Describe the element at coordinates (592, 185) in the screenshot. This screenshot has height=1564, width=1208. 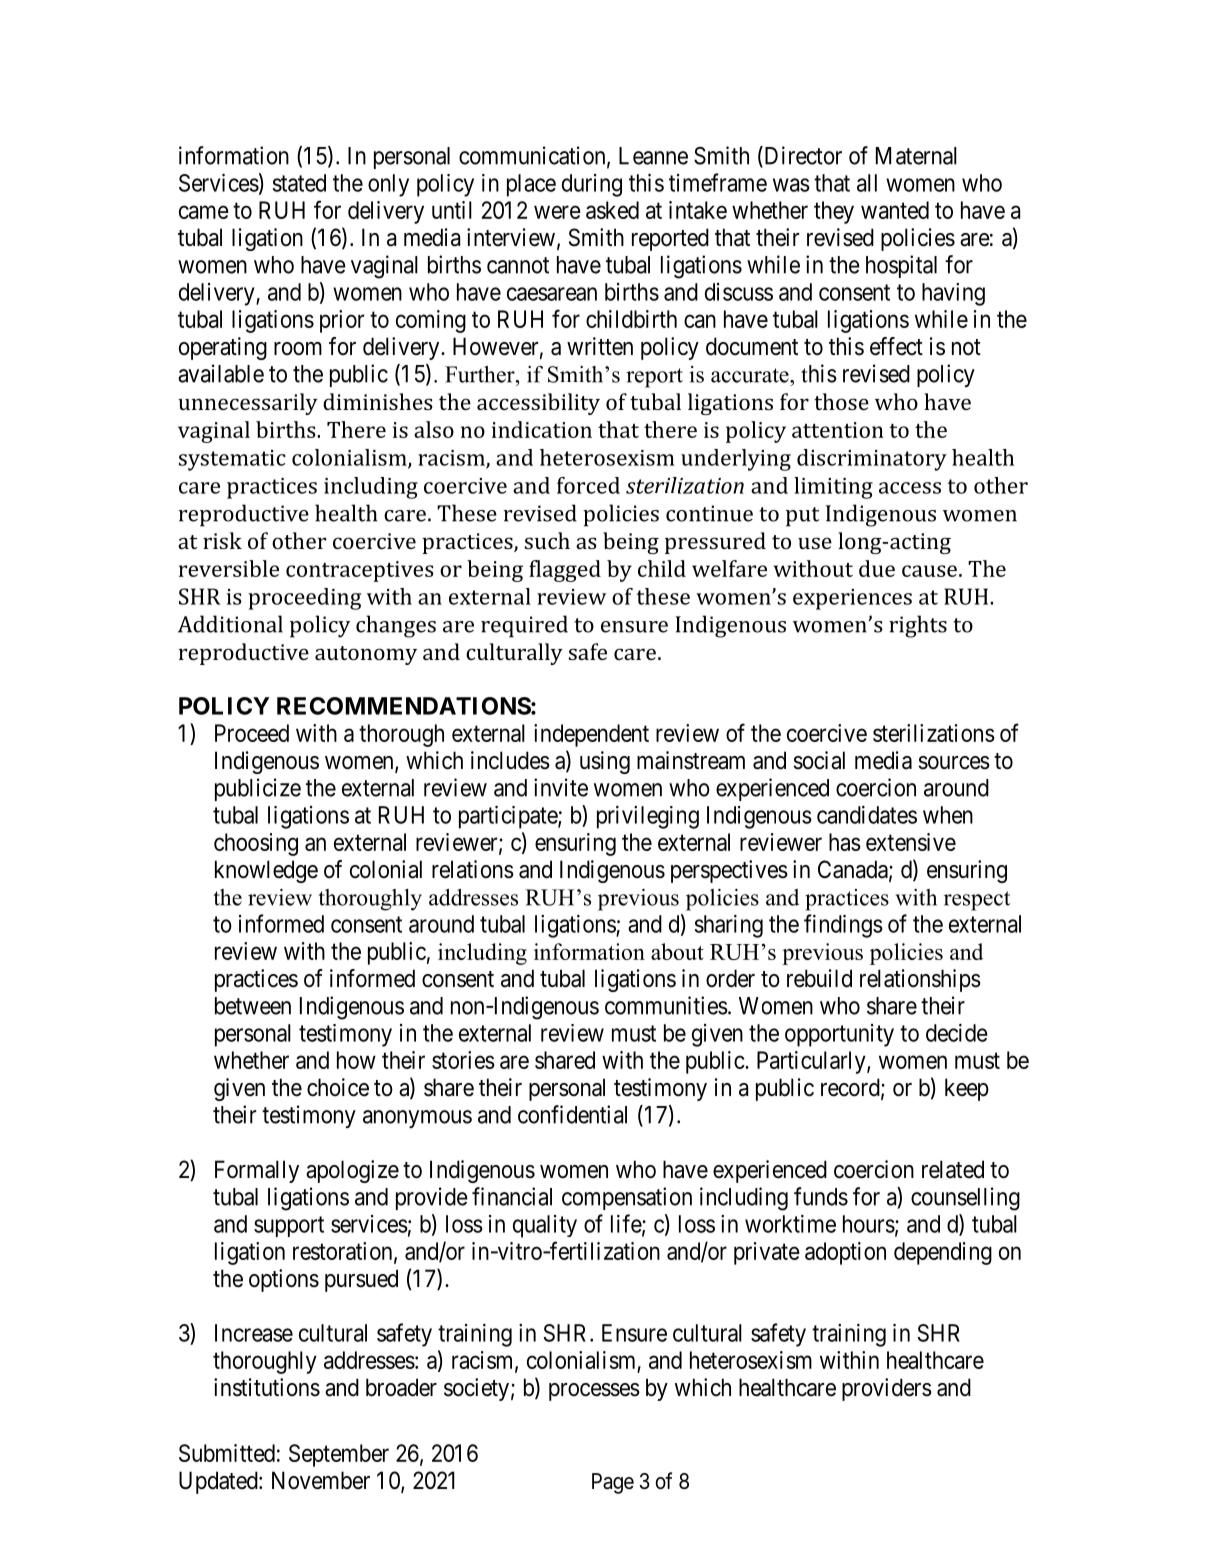
I see `during` at that location.
